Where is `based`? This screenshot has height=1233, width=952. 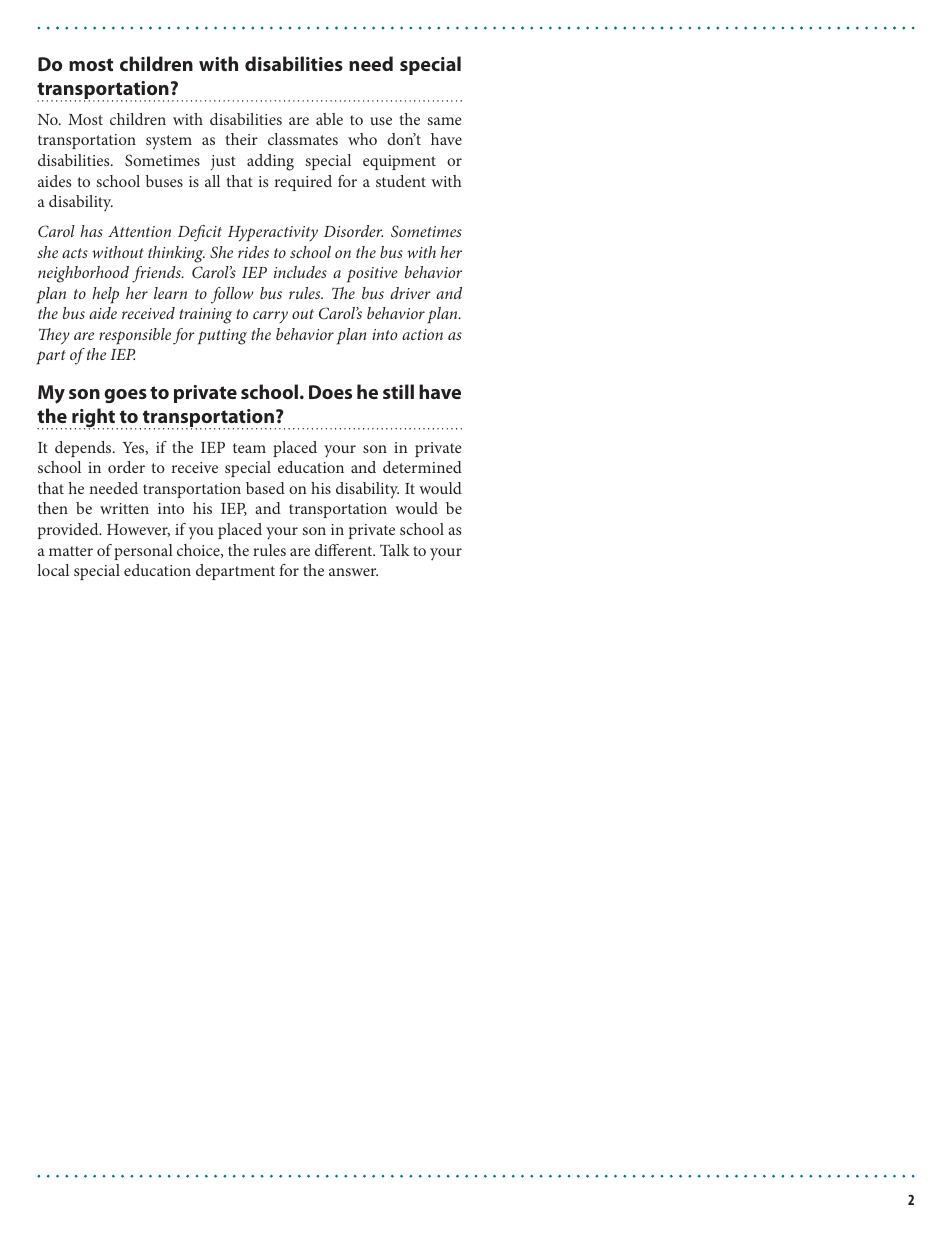 based is located at coordinates (265, 488).
